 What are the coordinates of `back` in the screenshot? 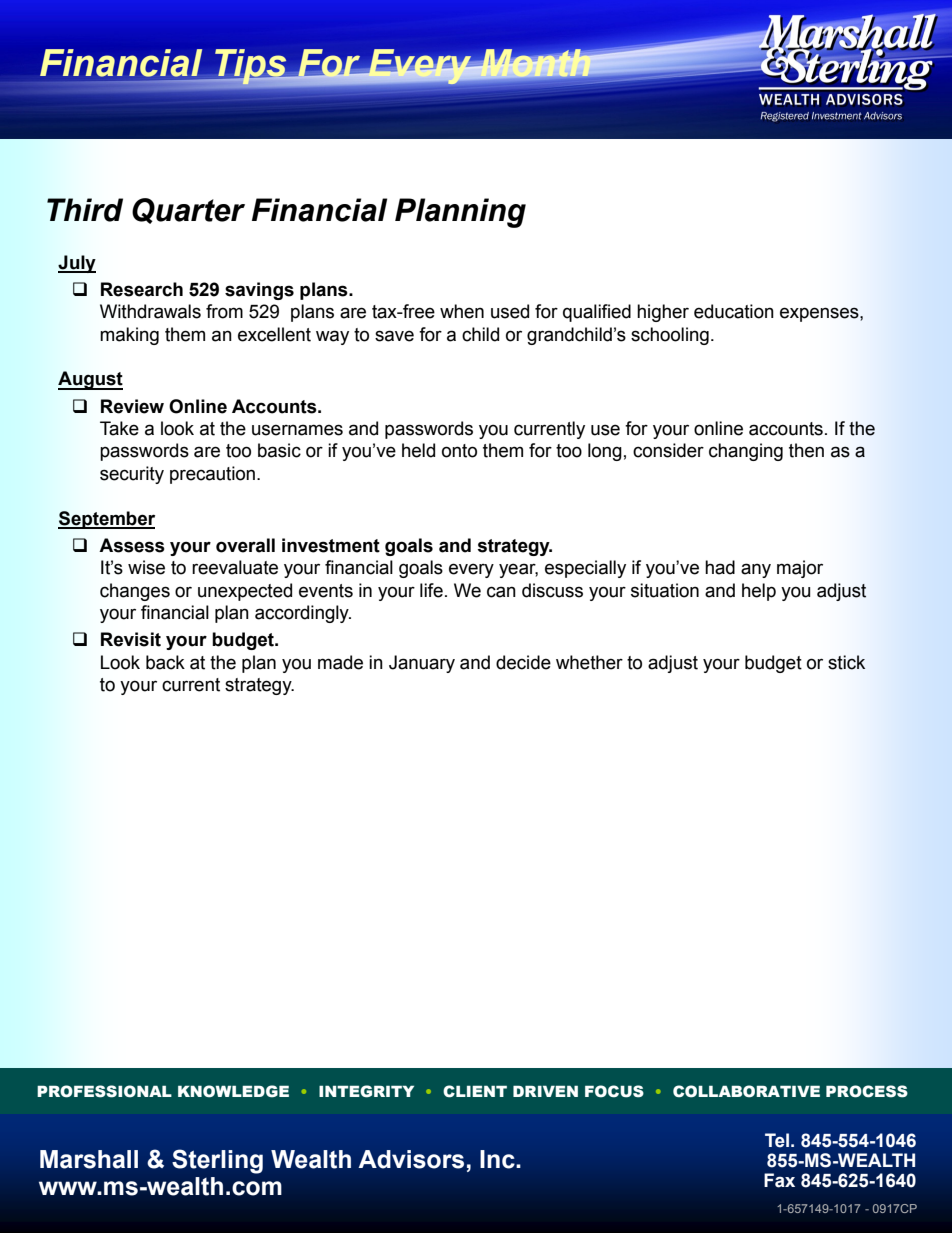 It's located at (165, 662).
